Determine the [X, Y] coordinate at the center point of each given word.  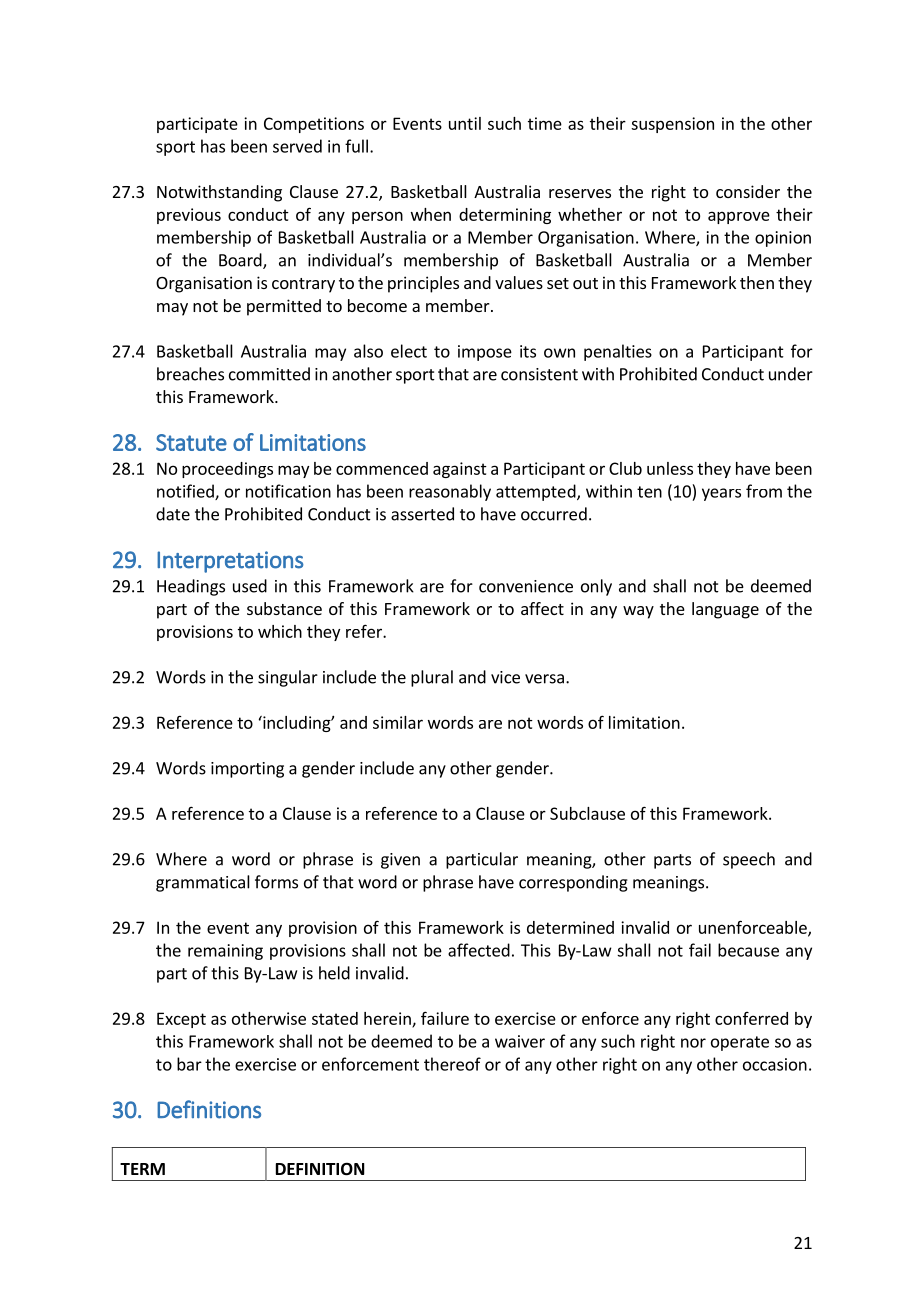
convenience [526, 586]
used [250, 586]
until [465, 123]
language [725, 610]
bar [189, 1064]
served [297, 146]
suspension [672, 125]
